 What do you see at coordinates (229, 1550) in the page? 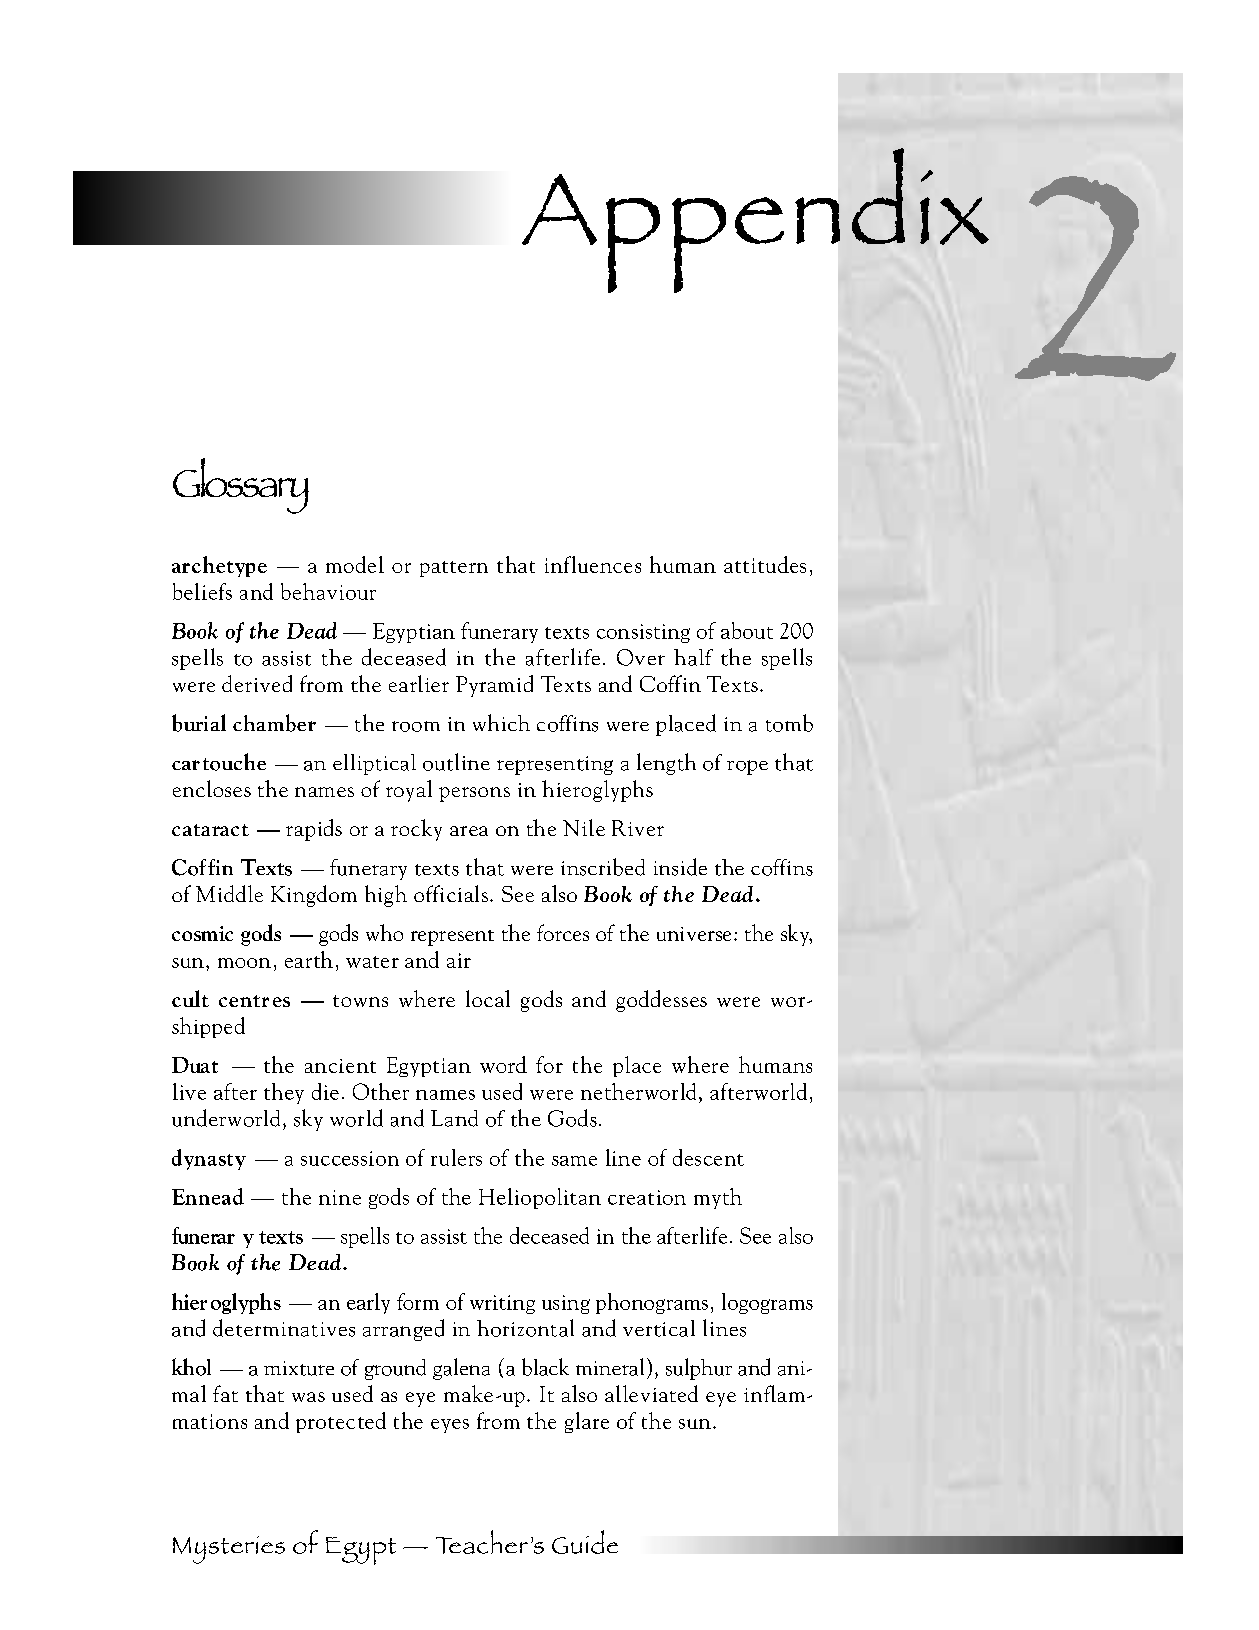
I see `Mysteries` at bounding box center [229, 1550].
